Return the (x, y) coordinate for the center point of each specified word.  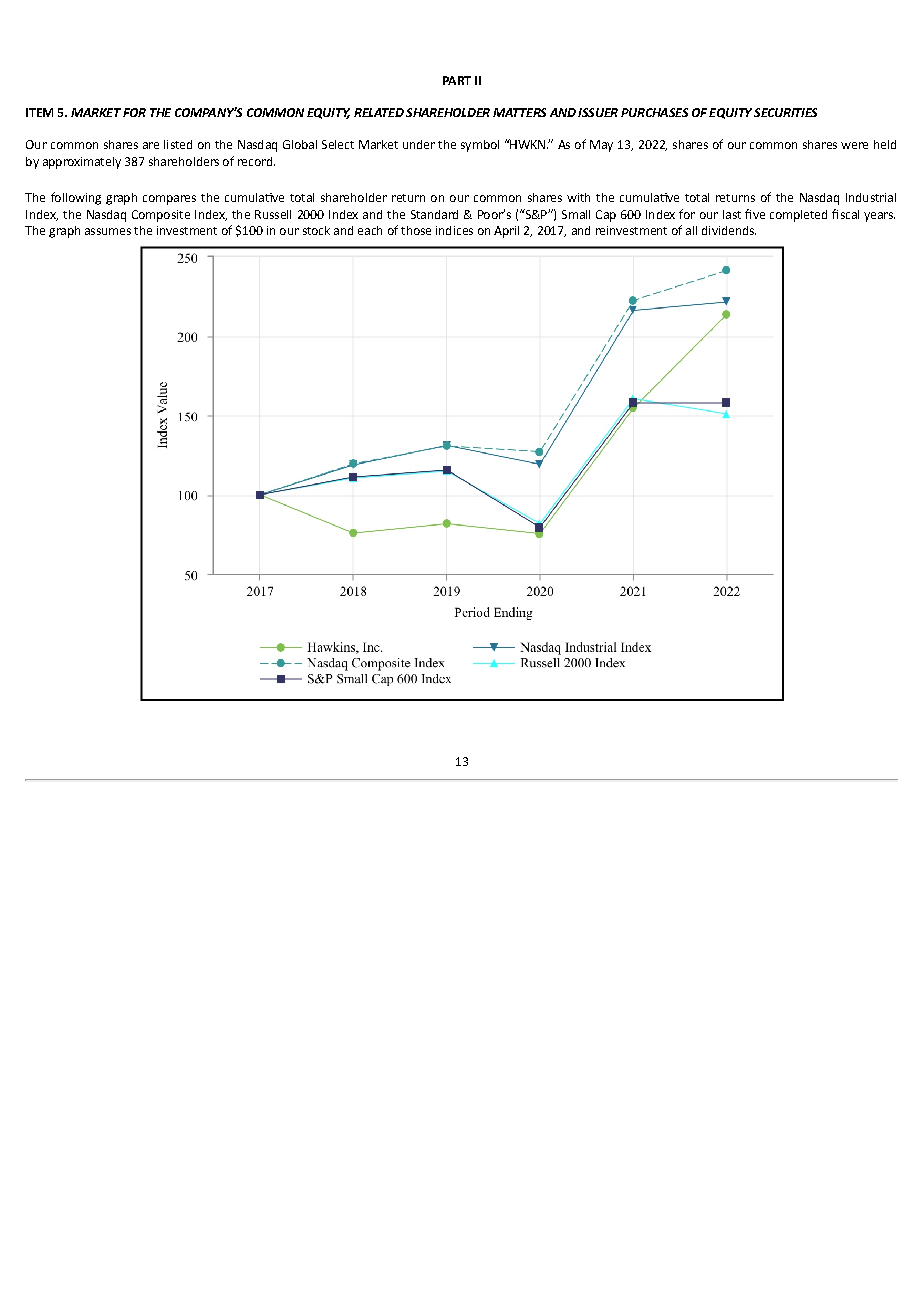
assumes (108, 231)
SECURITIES (785, 112)
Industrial (871, 197)
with (578, 197)
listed (178, 144)
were (854, 145)
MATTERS (519, 112)
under (419, 144)
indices (454, 230)
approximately (82, 163)
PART (457, 80)
